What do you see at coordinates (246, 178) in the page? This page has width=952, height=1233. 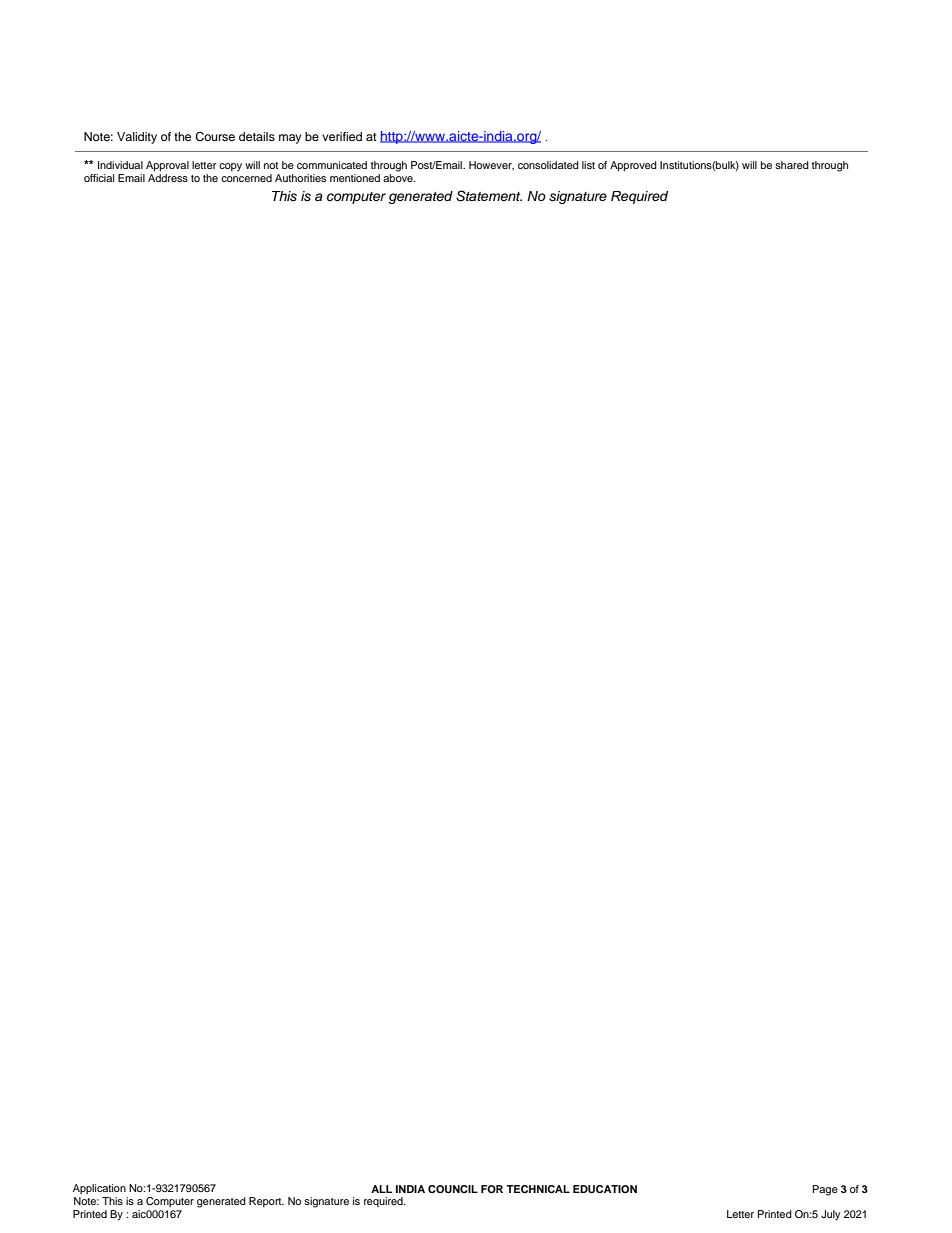 I see `concerned` at bounding box center [246, 178].
